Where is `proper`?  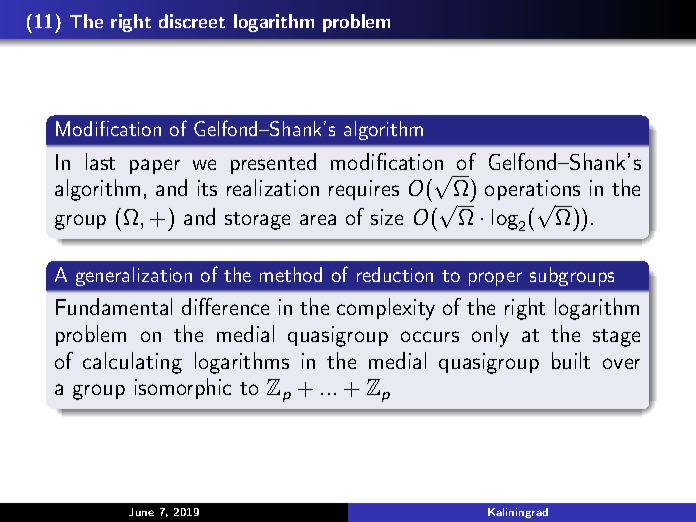 proper is located at coordinates (495, 279).
